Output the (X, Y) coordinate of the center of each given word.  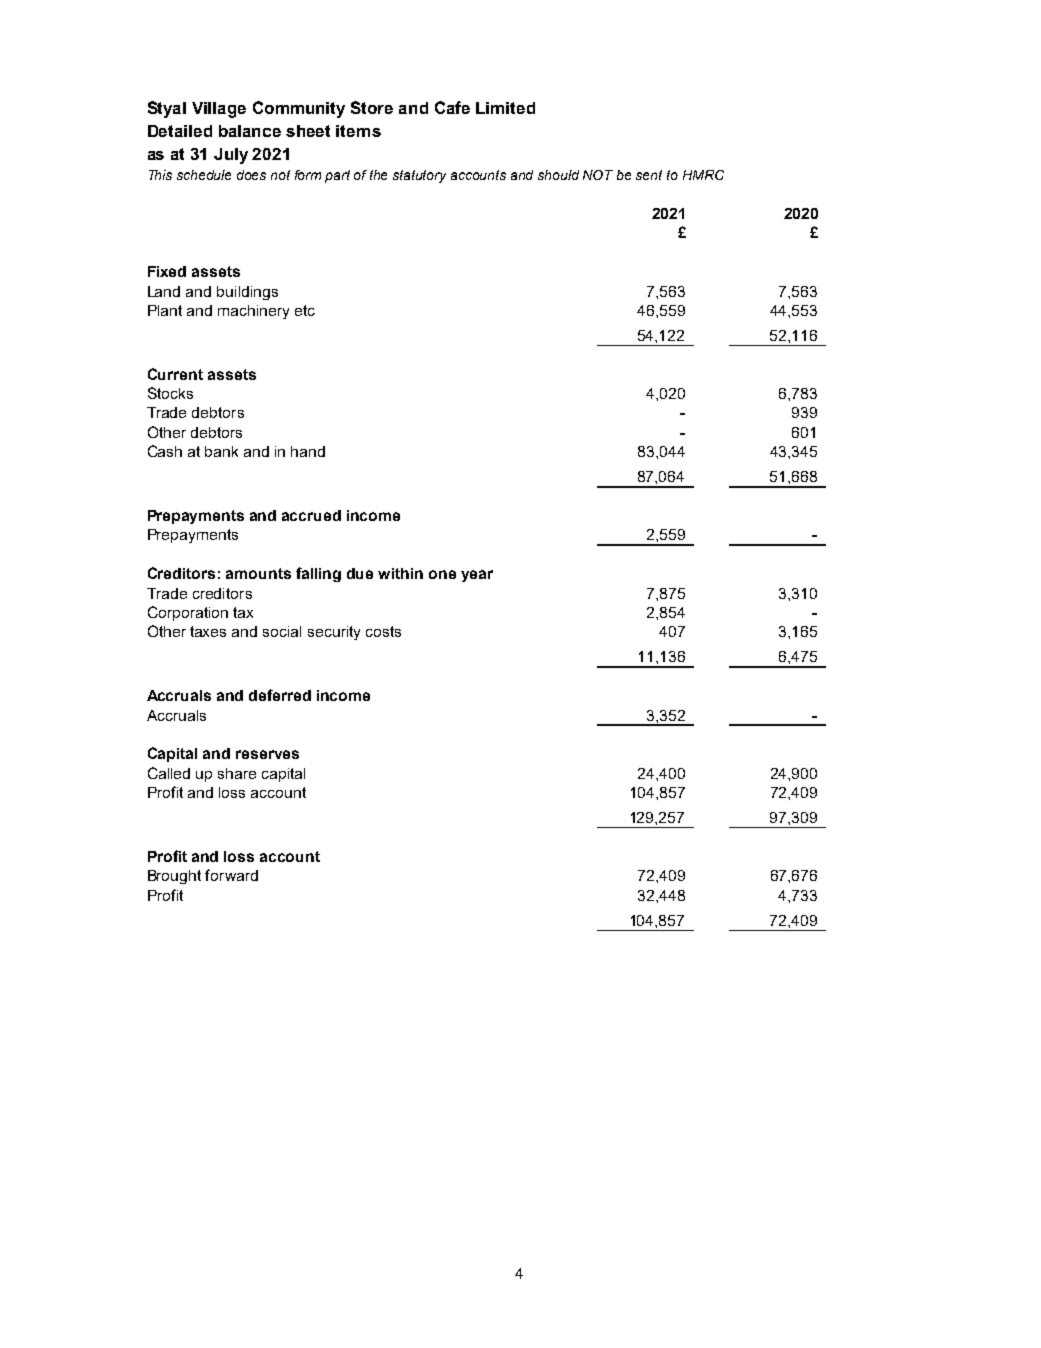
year (477, 576)
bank (221, 451)
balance (250, 131)
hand (308, 451)
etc (305, 310)
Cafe (452, 107)
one (442, 574)
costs (383, 631)
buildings (247, 293)
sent (649, 175)
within (400, 573)
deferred (280, 695)
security (334, 633)
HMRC (703, 175)
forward (231, 875)
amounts (258, 573)
